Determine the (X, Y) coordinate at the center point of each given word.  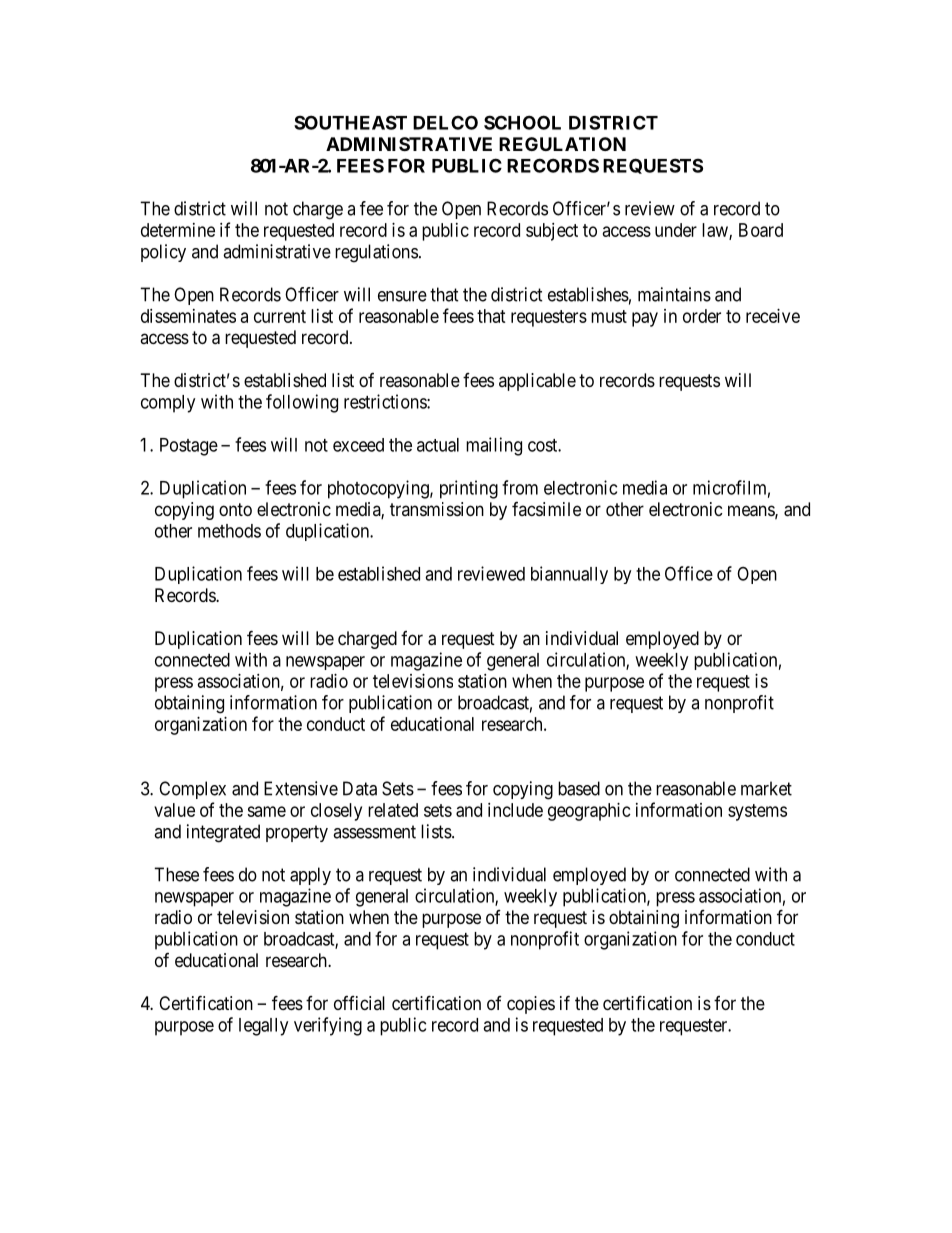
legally (263, 1027)
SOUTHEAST (350, 122)
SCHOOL (522, 122)
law (716, 231)
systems (757, 812)
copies (531, 1005)
